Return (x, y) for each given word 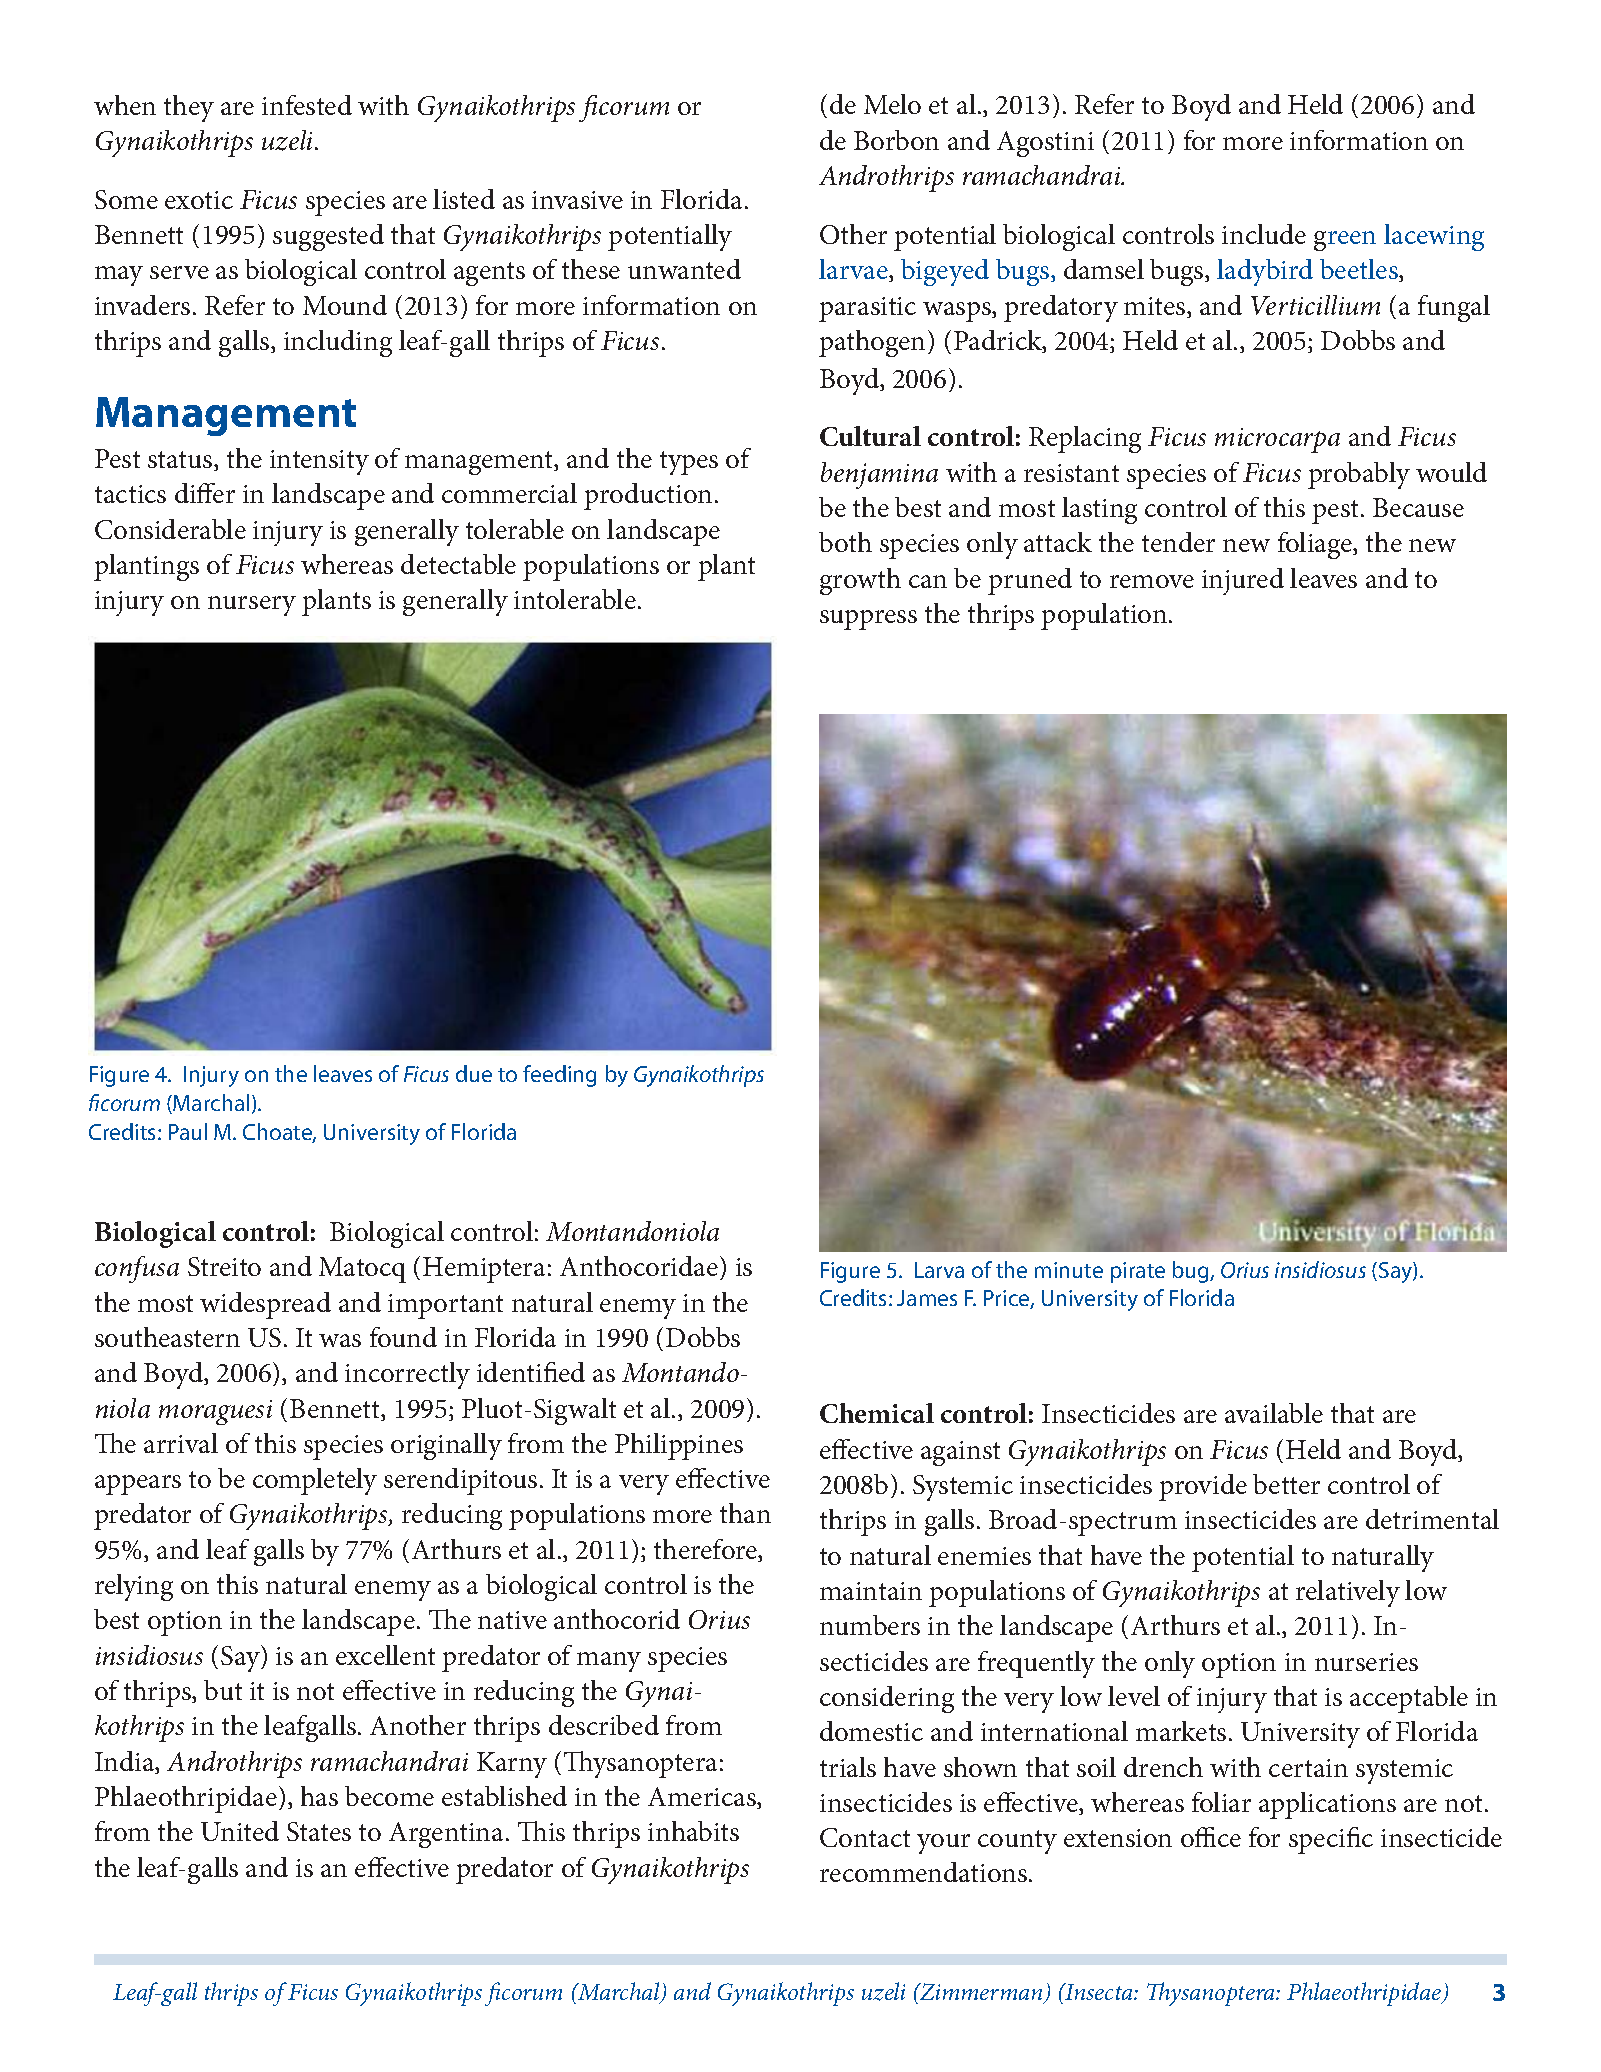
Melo (892, 104)
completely (315, 1481)
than (745, 1513)
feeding (559, 1076)
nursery (252, 606)
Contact (865, 1837)
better (1286, 1484)
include (1264, 234)
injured (1243, 581)
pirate (1138, 1272)
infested (307, 105)
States (319, 1831)
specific (1331, 1840)
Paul (188, 1131)
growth (860, 581)
